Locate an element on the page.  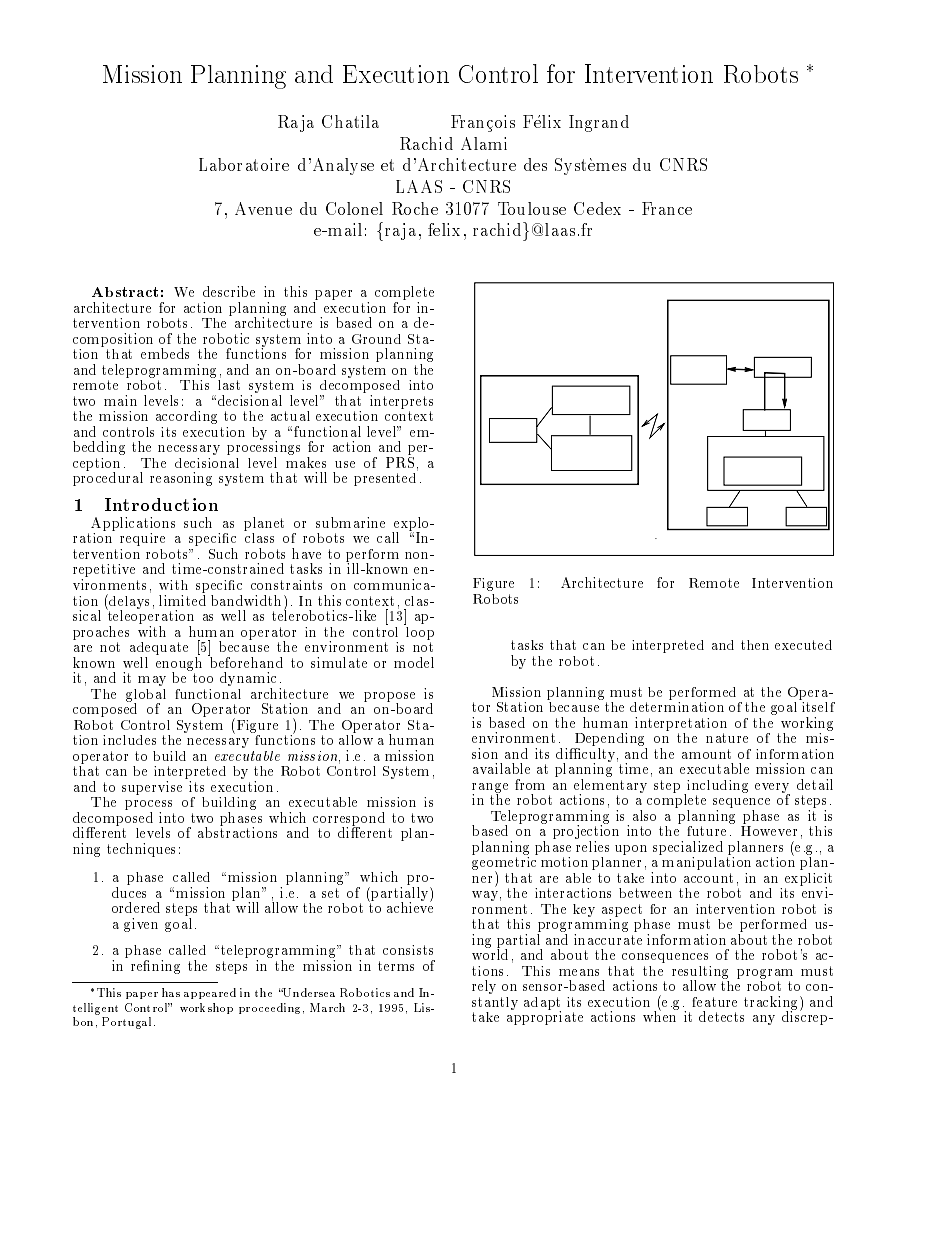
Toulouse is located at coordinates (532, 208).
